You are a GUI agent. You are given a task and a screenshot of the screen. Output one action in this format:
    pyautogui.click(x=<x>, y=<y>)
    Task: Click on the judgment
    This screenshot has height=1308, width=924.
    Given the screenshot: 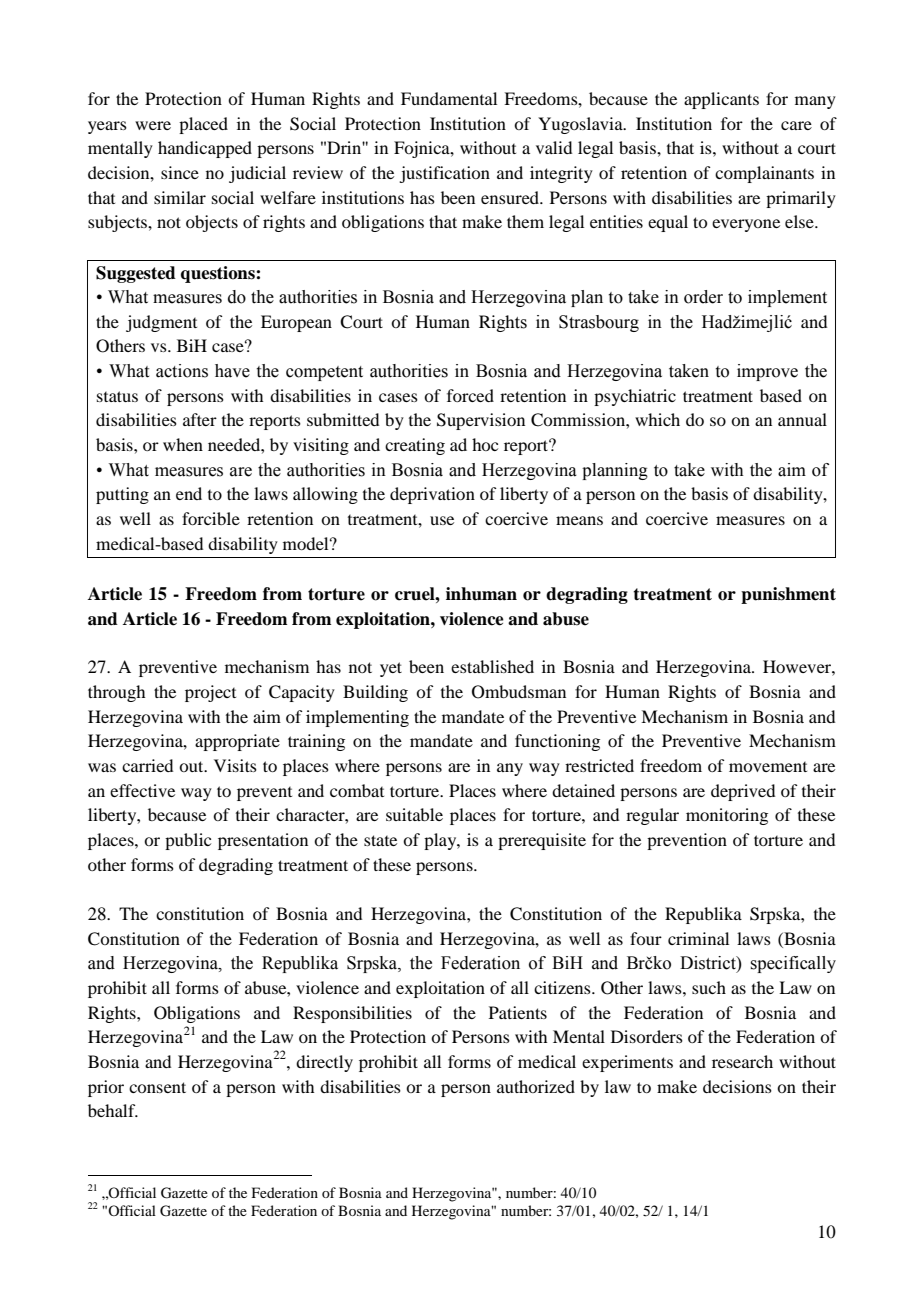 What is the action you would take?
    pyautogui.click(x=161, y=323)
